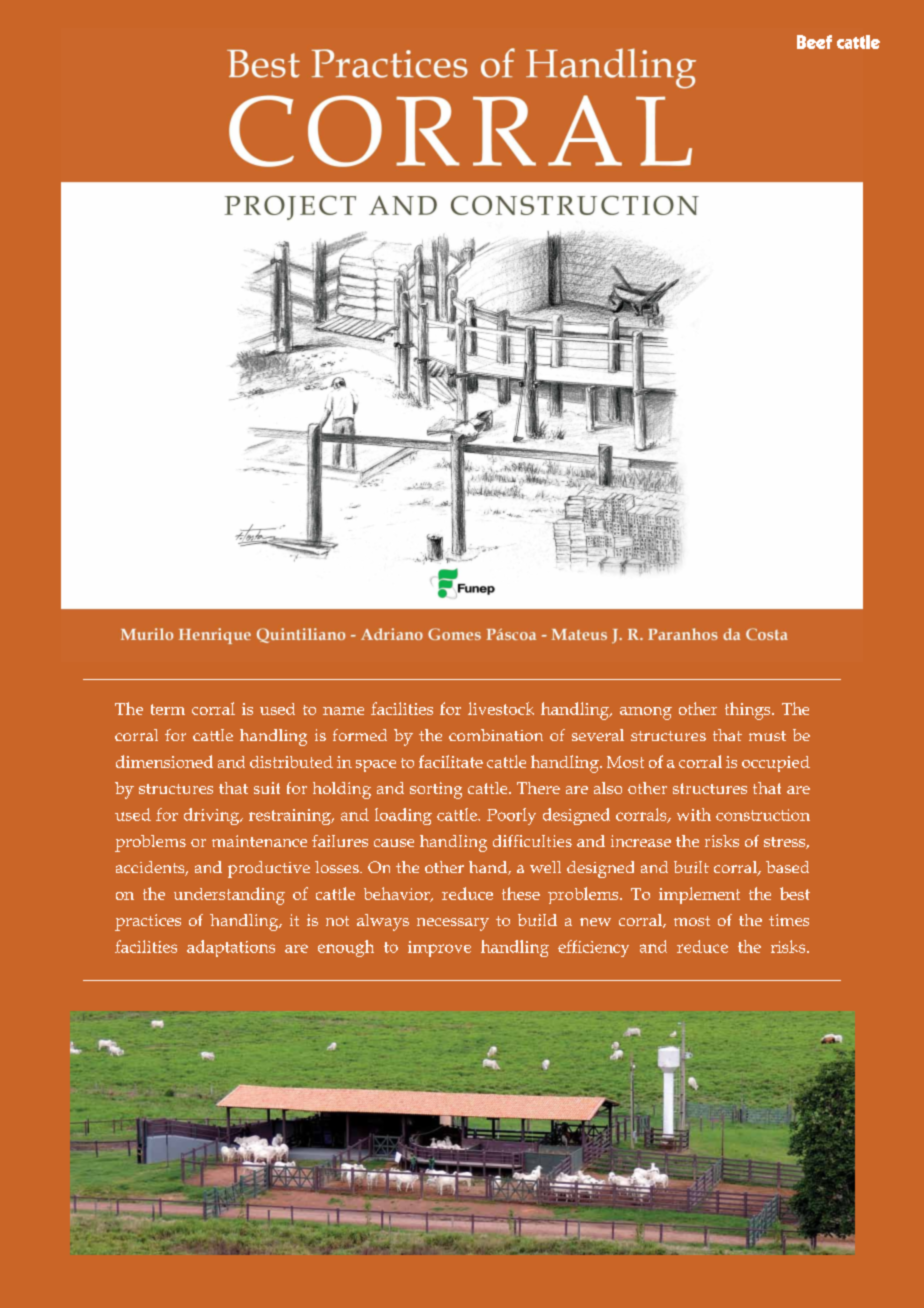 Image resolution: width=924 pixels, height=1308 pixels. I want to click on among, so click(646, 713).
